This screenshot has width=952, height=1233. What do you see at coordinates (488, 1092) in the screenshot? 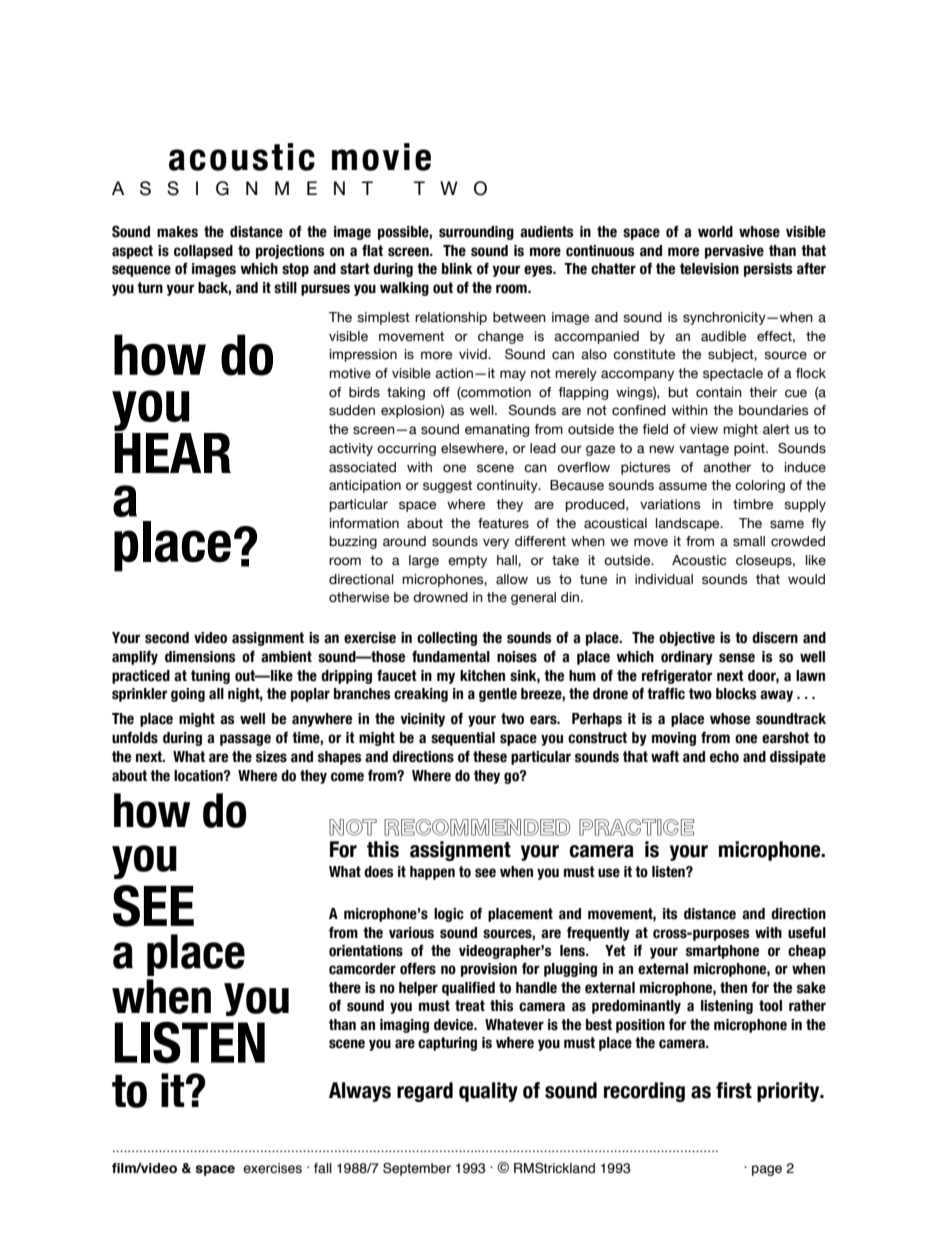
I see `quality` at bounding box center [488, 1092].
